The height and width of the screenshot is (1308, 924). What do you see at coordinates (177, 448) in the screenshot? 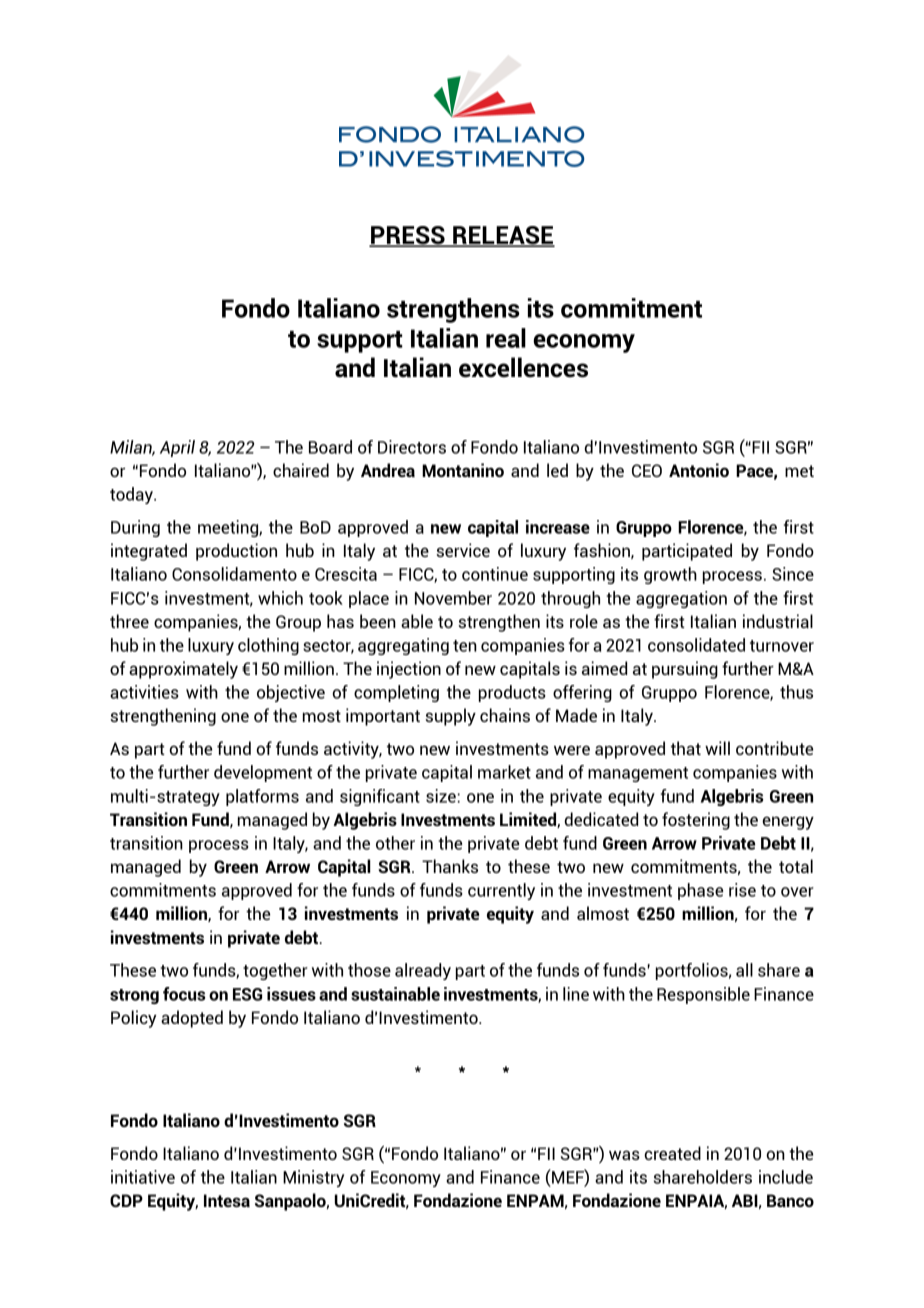
I see `April` at bounding box center [177, 448].
